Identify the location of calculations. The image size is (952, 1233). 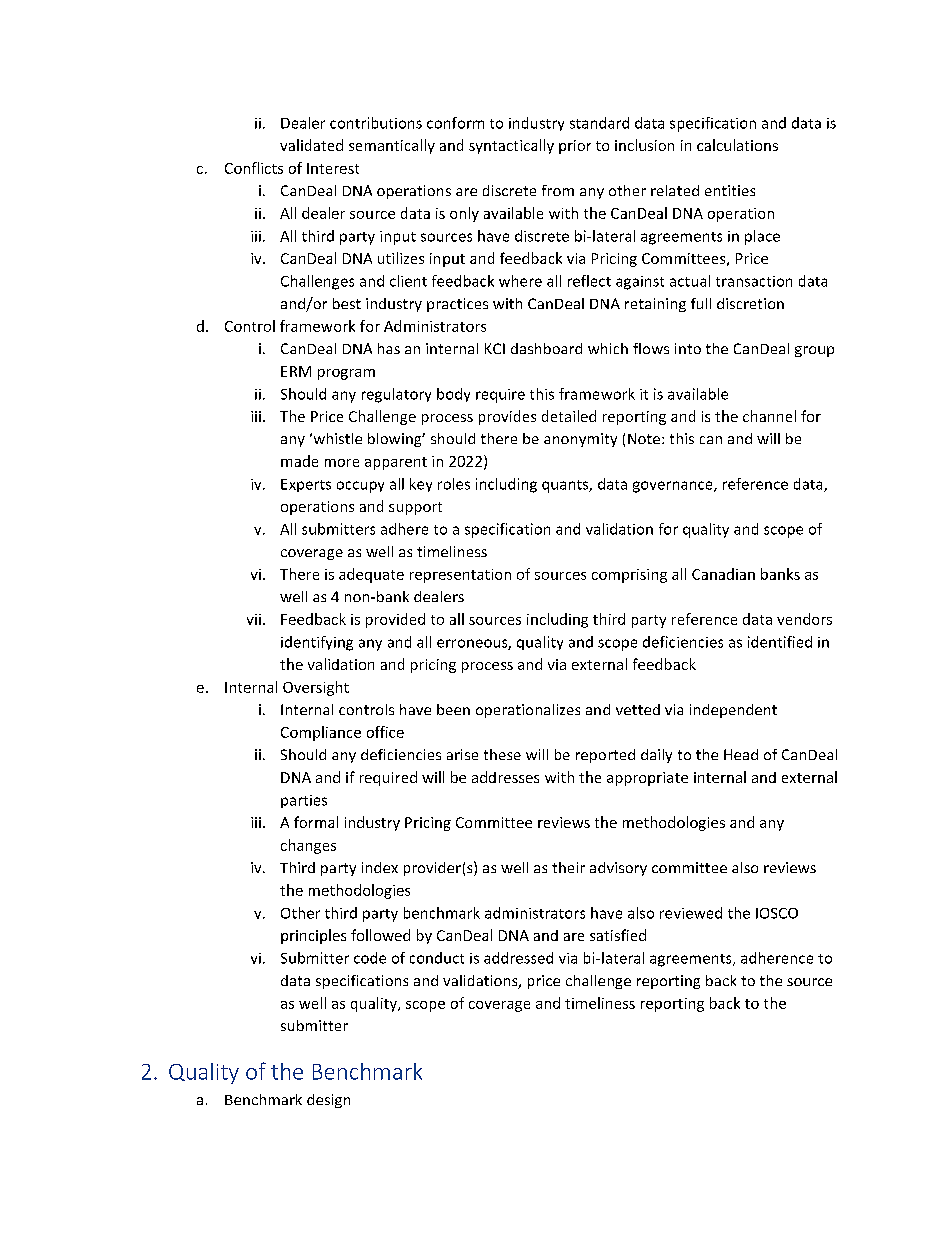
(737, 145).
